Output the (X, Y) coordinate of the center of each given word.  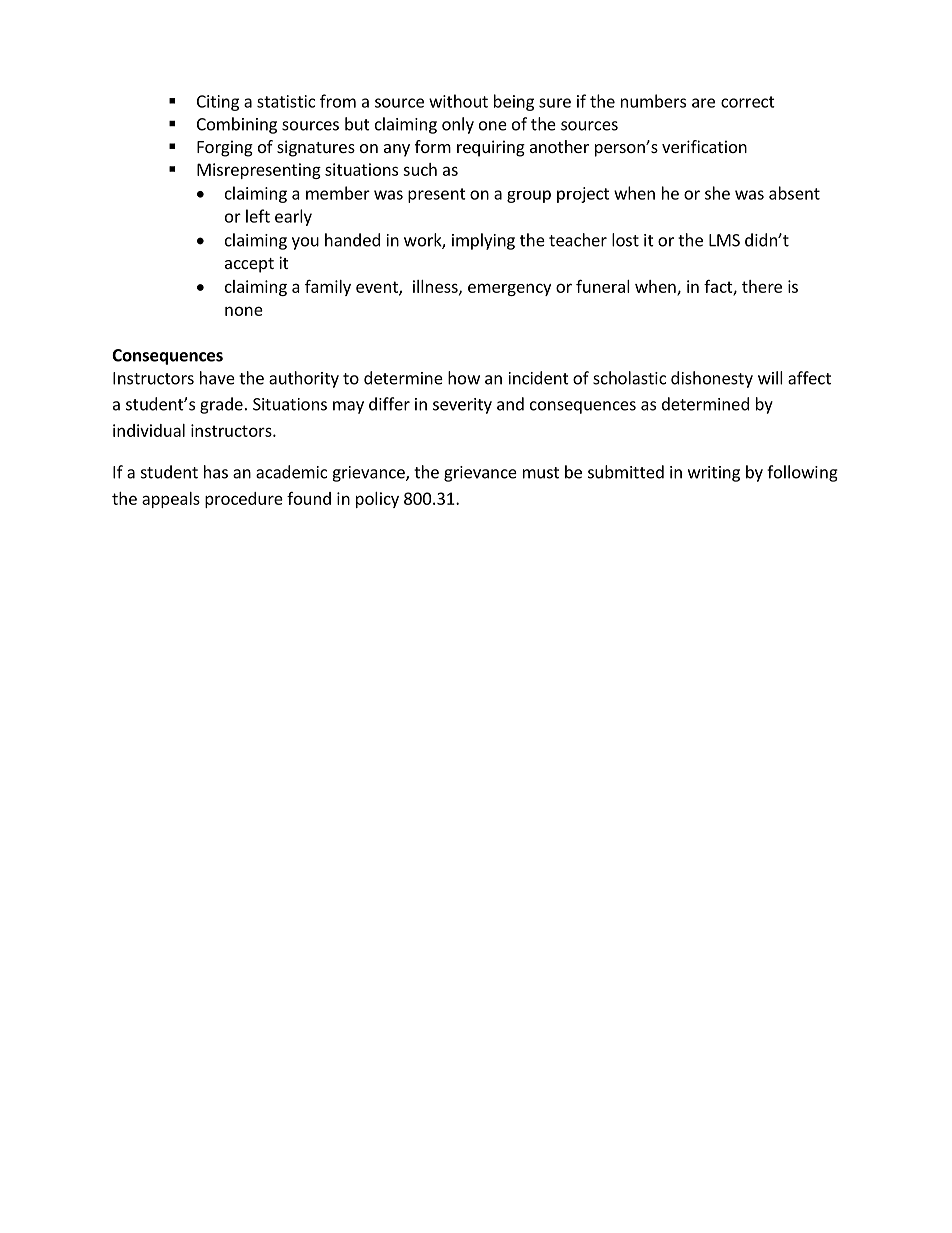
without (458, 101)
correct (748, 102)
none (244, 311)
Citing (218, 103)
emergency (509, 289)
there (762, 286)
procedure (244, 500)
